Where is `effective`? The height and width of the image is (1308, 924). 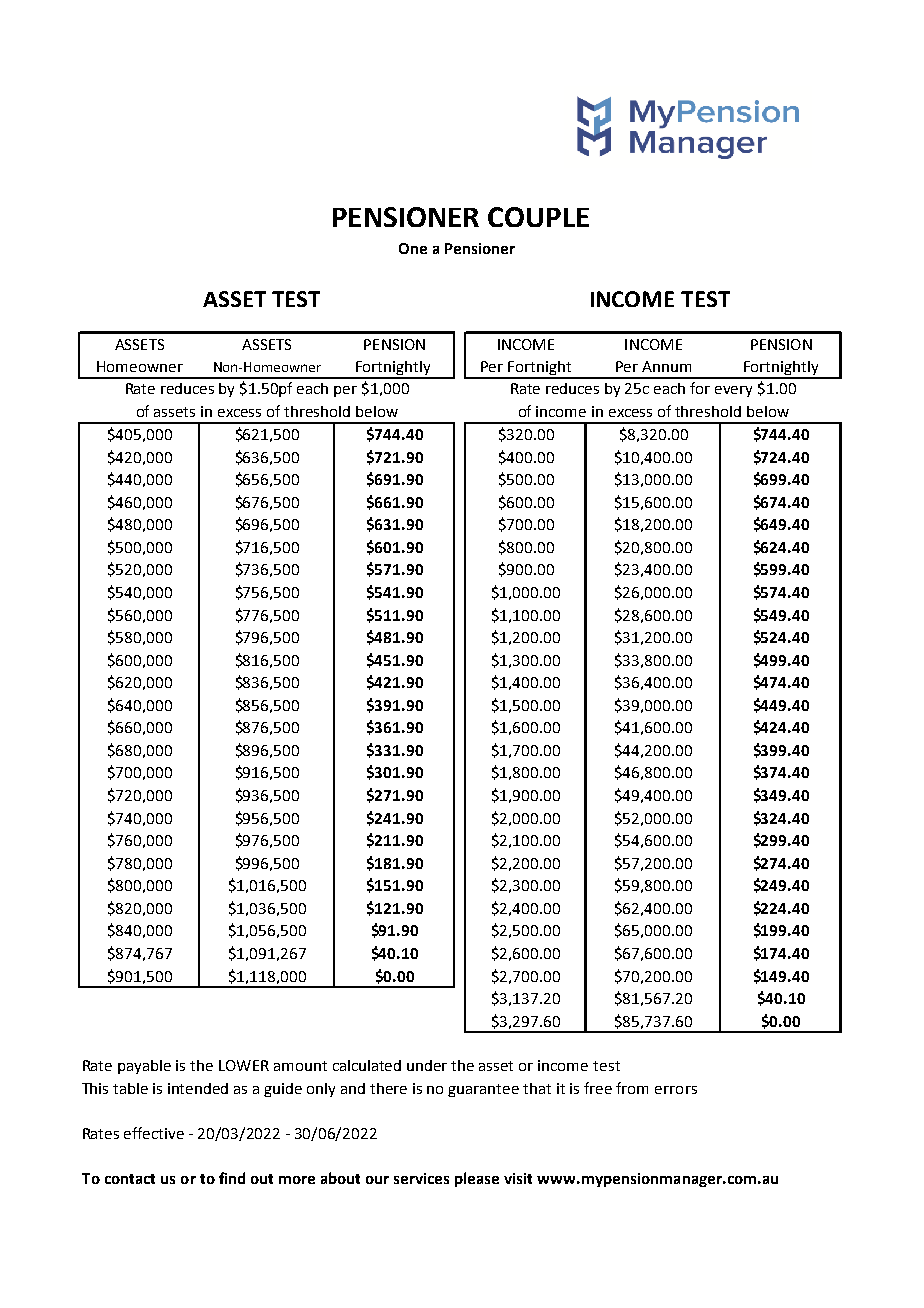 effective is located at coordinates (154, 1133).
